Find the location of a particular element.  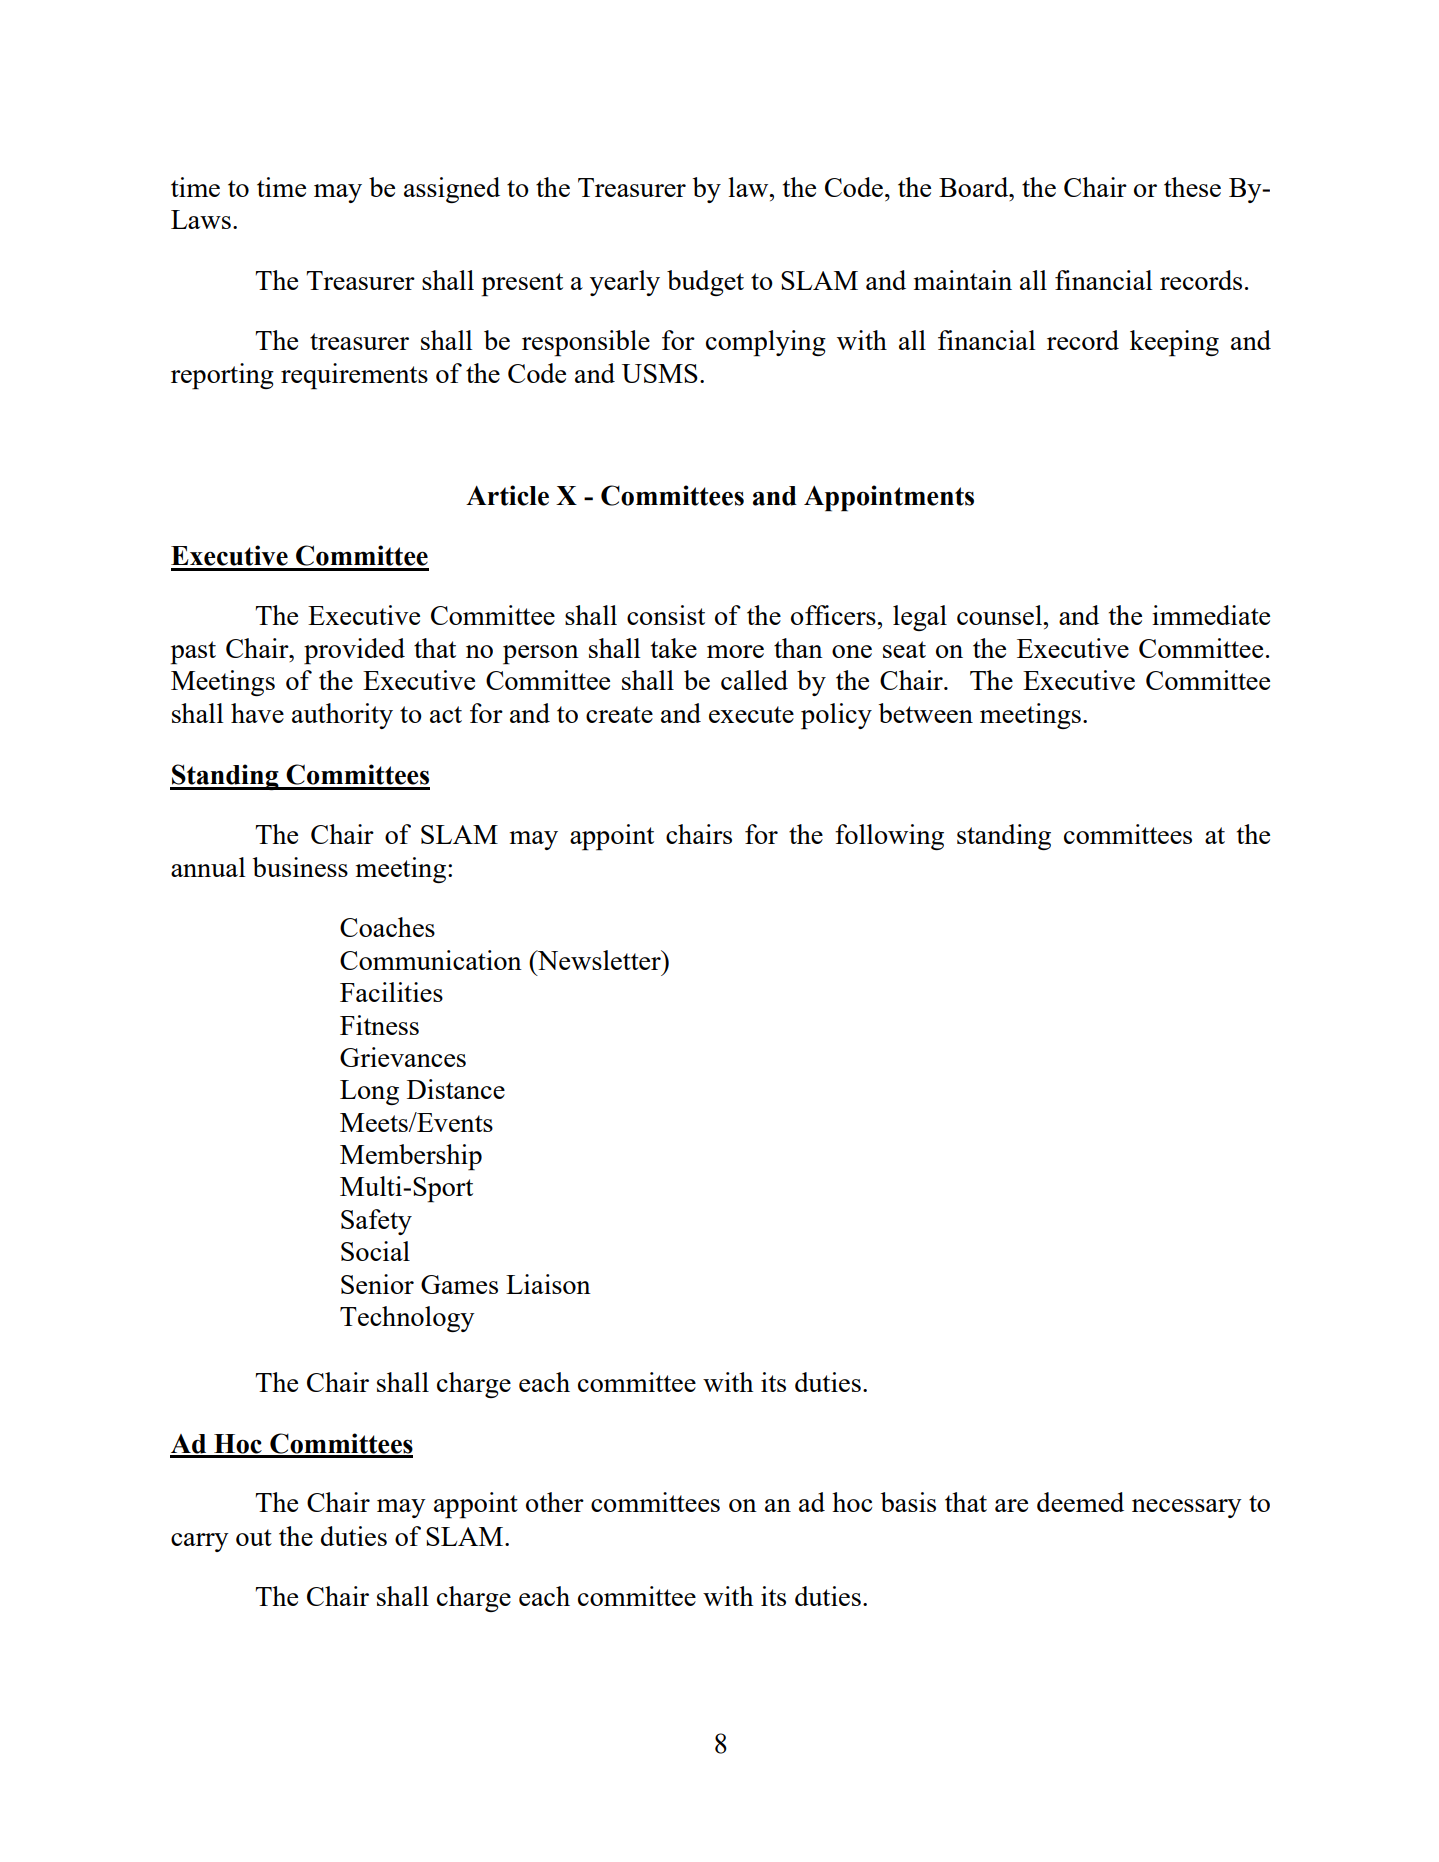

assigned is located at coordinates (452, 190).
